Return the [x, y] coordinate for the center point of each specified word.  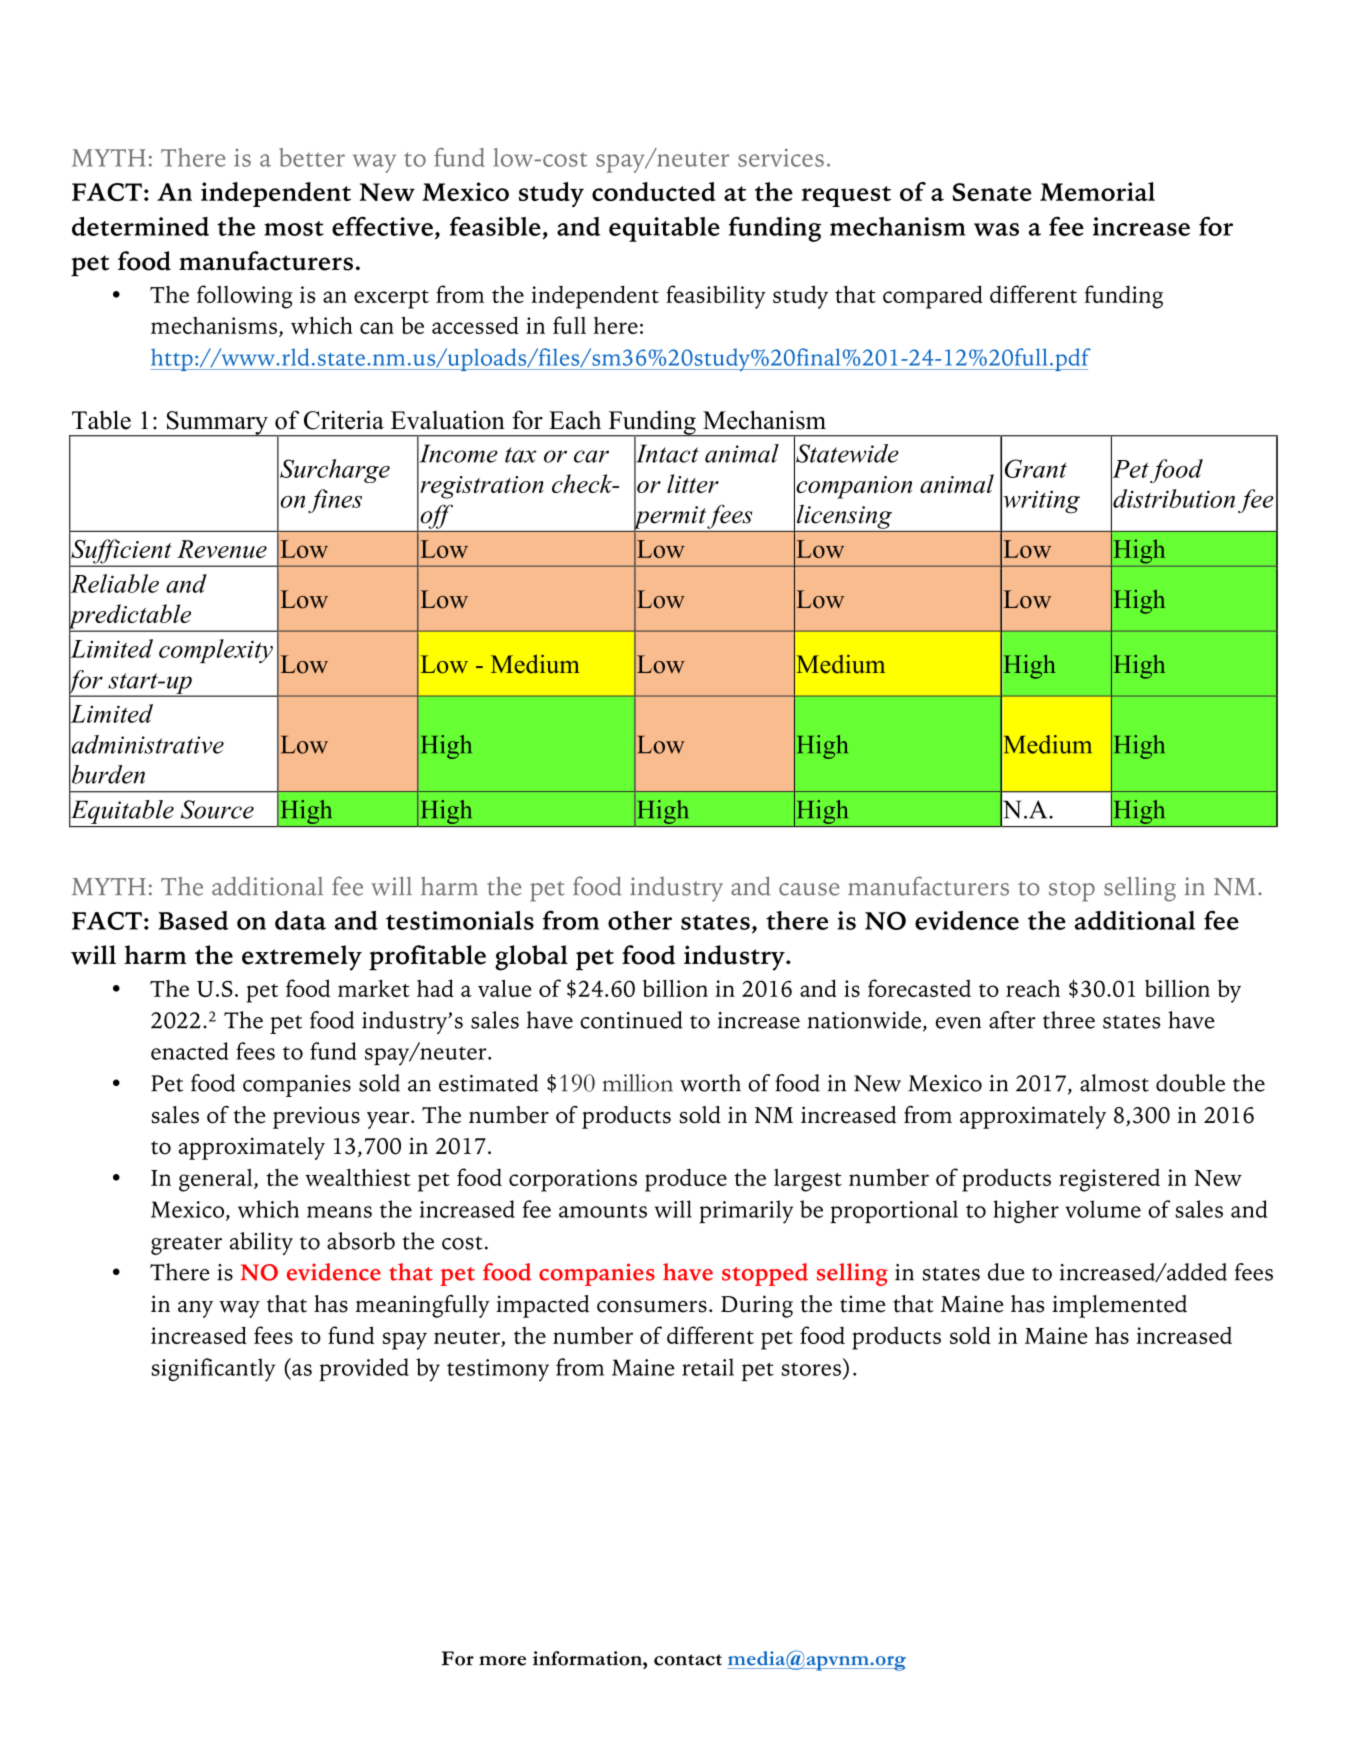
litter [693, 483]
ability [261, 1243]
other [640, 920]
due [1006, 1272]
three [1069, 1020]
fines [335, 501]
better [312, 157]
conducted [654, 191]
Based [193, 920]
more [502, 1661]
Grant [1036, 468]
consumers [652, 1306]
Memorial [1097, 191]
